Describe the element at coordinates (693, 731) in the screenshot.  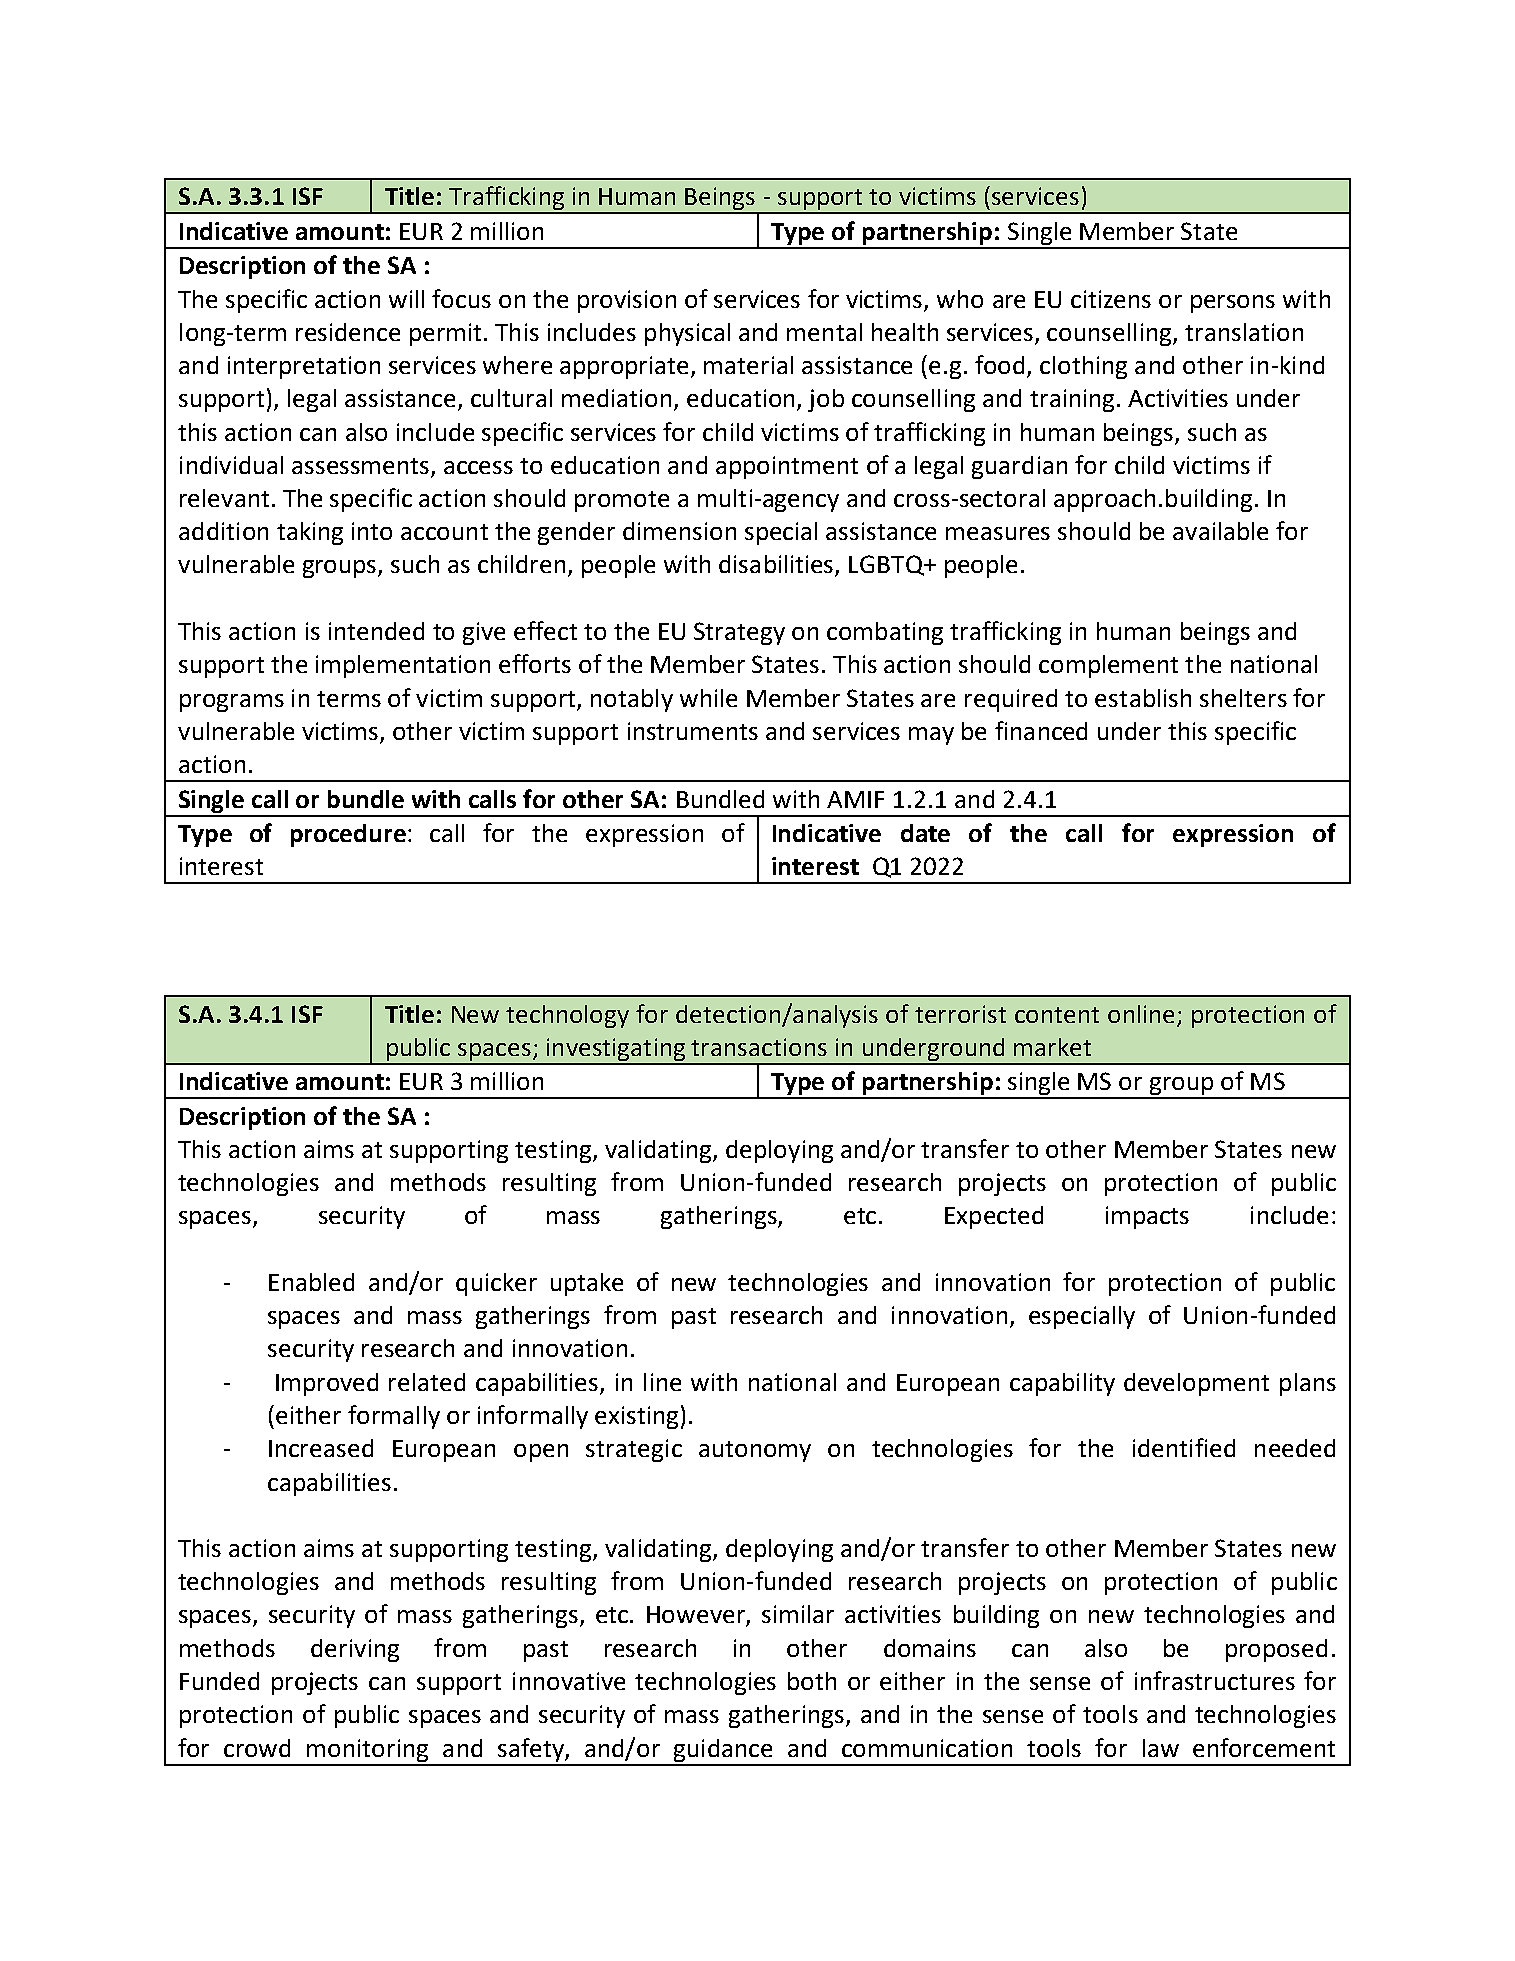
I see `instruments` at that location.
